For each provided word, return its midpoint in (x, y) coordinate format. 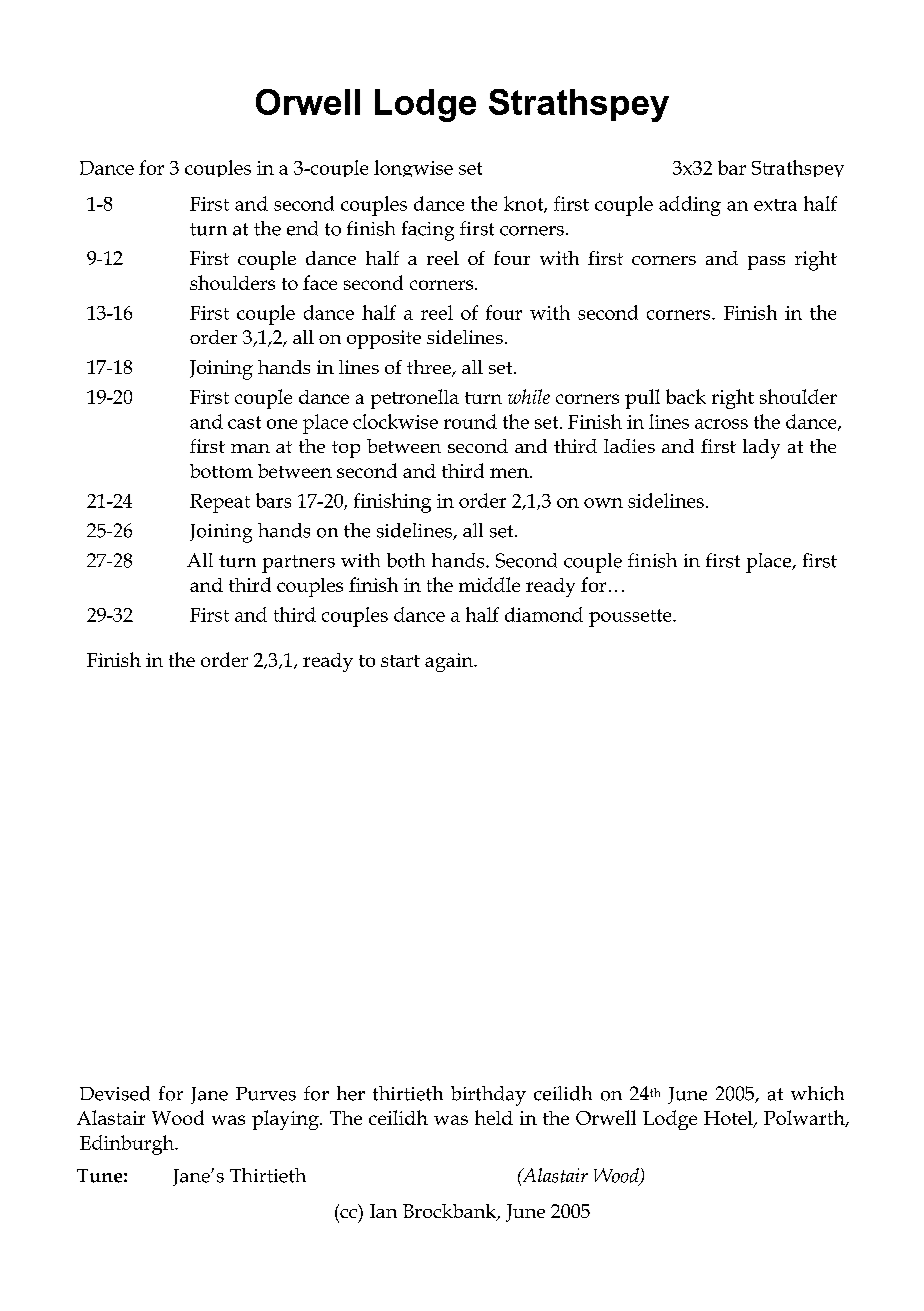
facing (428, 231)
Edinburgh (128, 1145)
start (400, 661)
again (450, 662)
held (494, 1117)
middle (489, 584)
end (302, 228)
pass (766, 263)
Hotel (729, 1119)
